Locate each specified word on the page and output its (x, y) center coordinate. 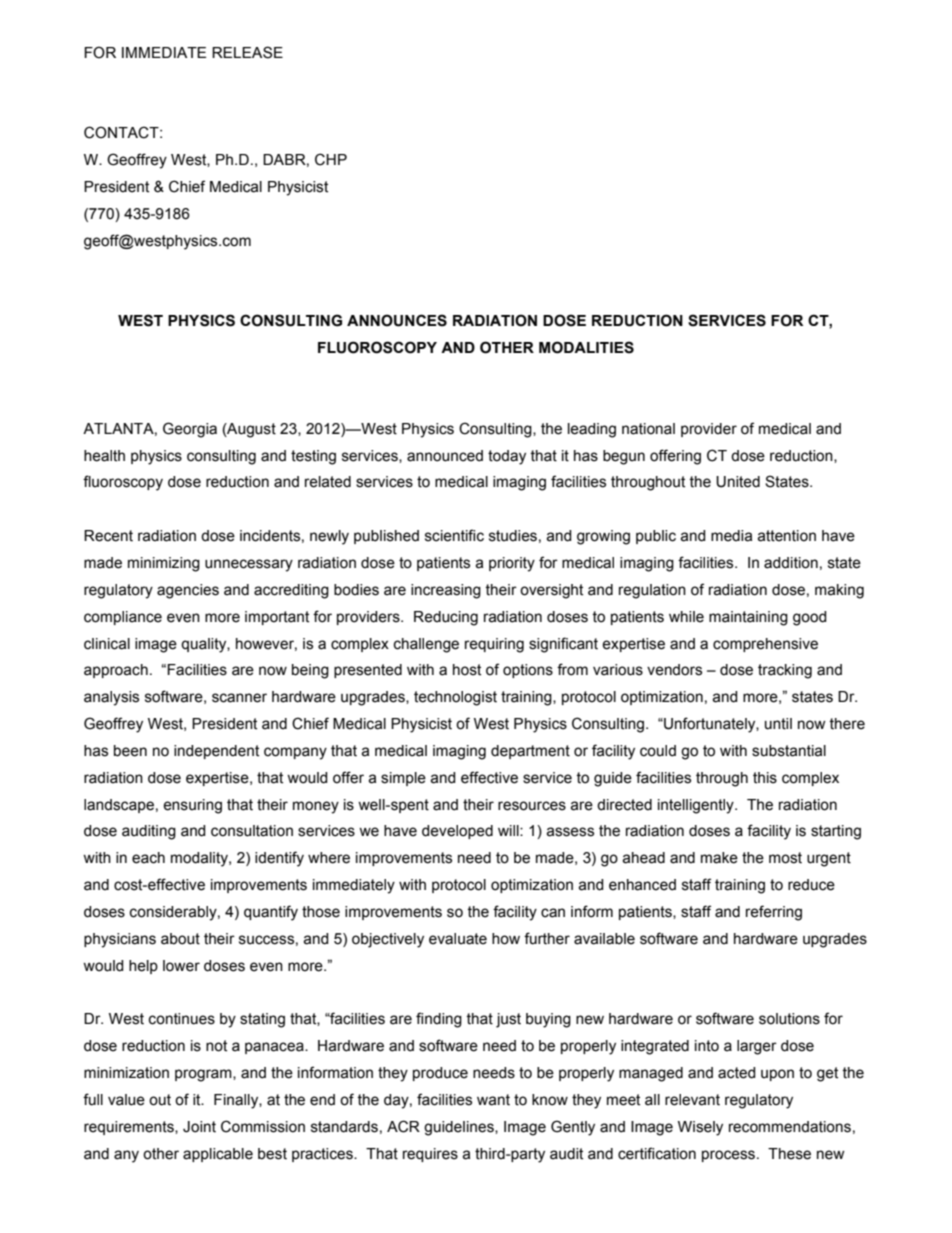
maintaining (748, 618)
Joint (199, 1127)
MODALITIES (586, 347)
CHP (331, 159)
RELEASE (247, 52)
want (493, 1100)
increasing (446, 591)
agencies (188, 591)
